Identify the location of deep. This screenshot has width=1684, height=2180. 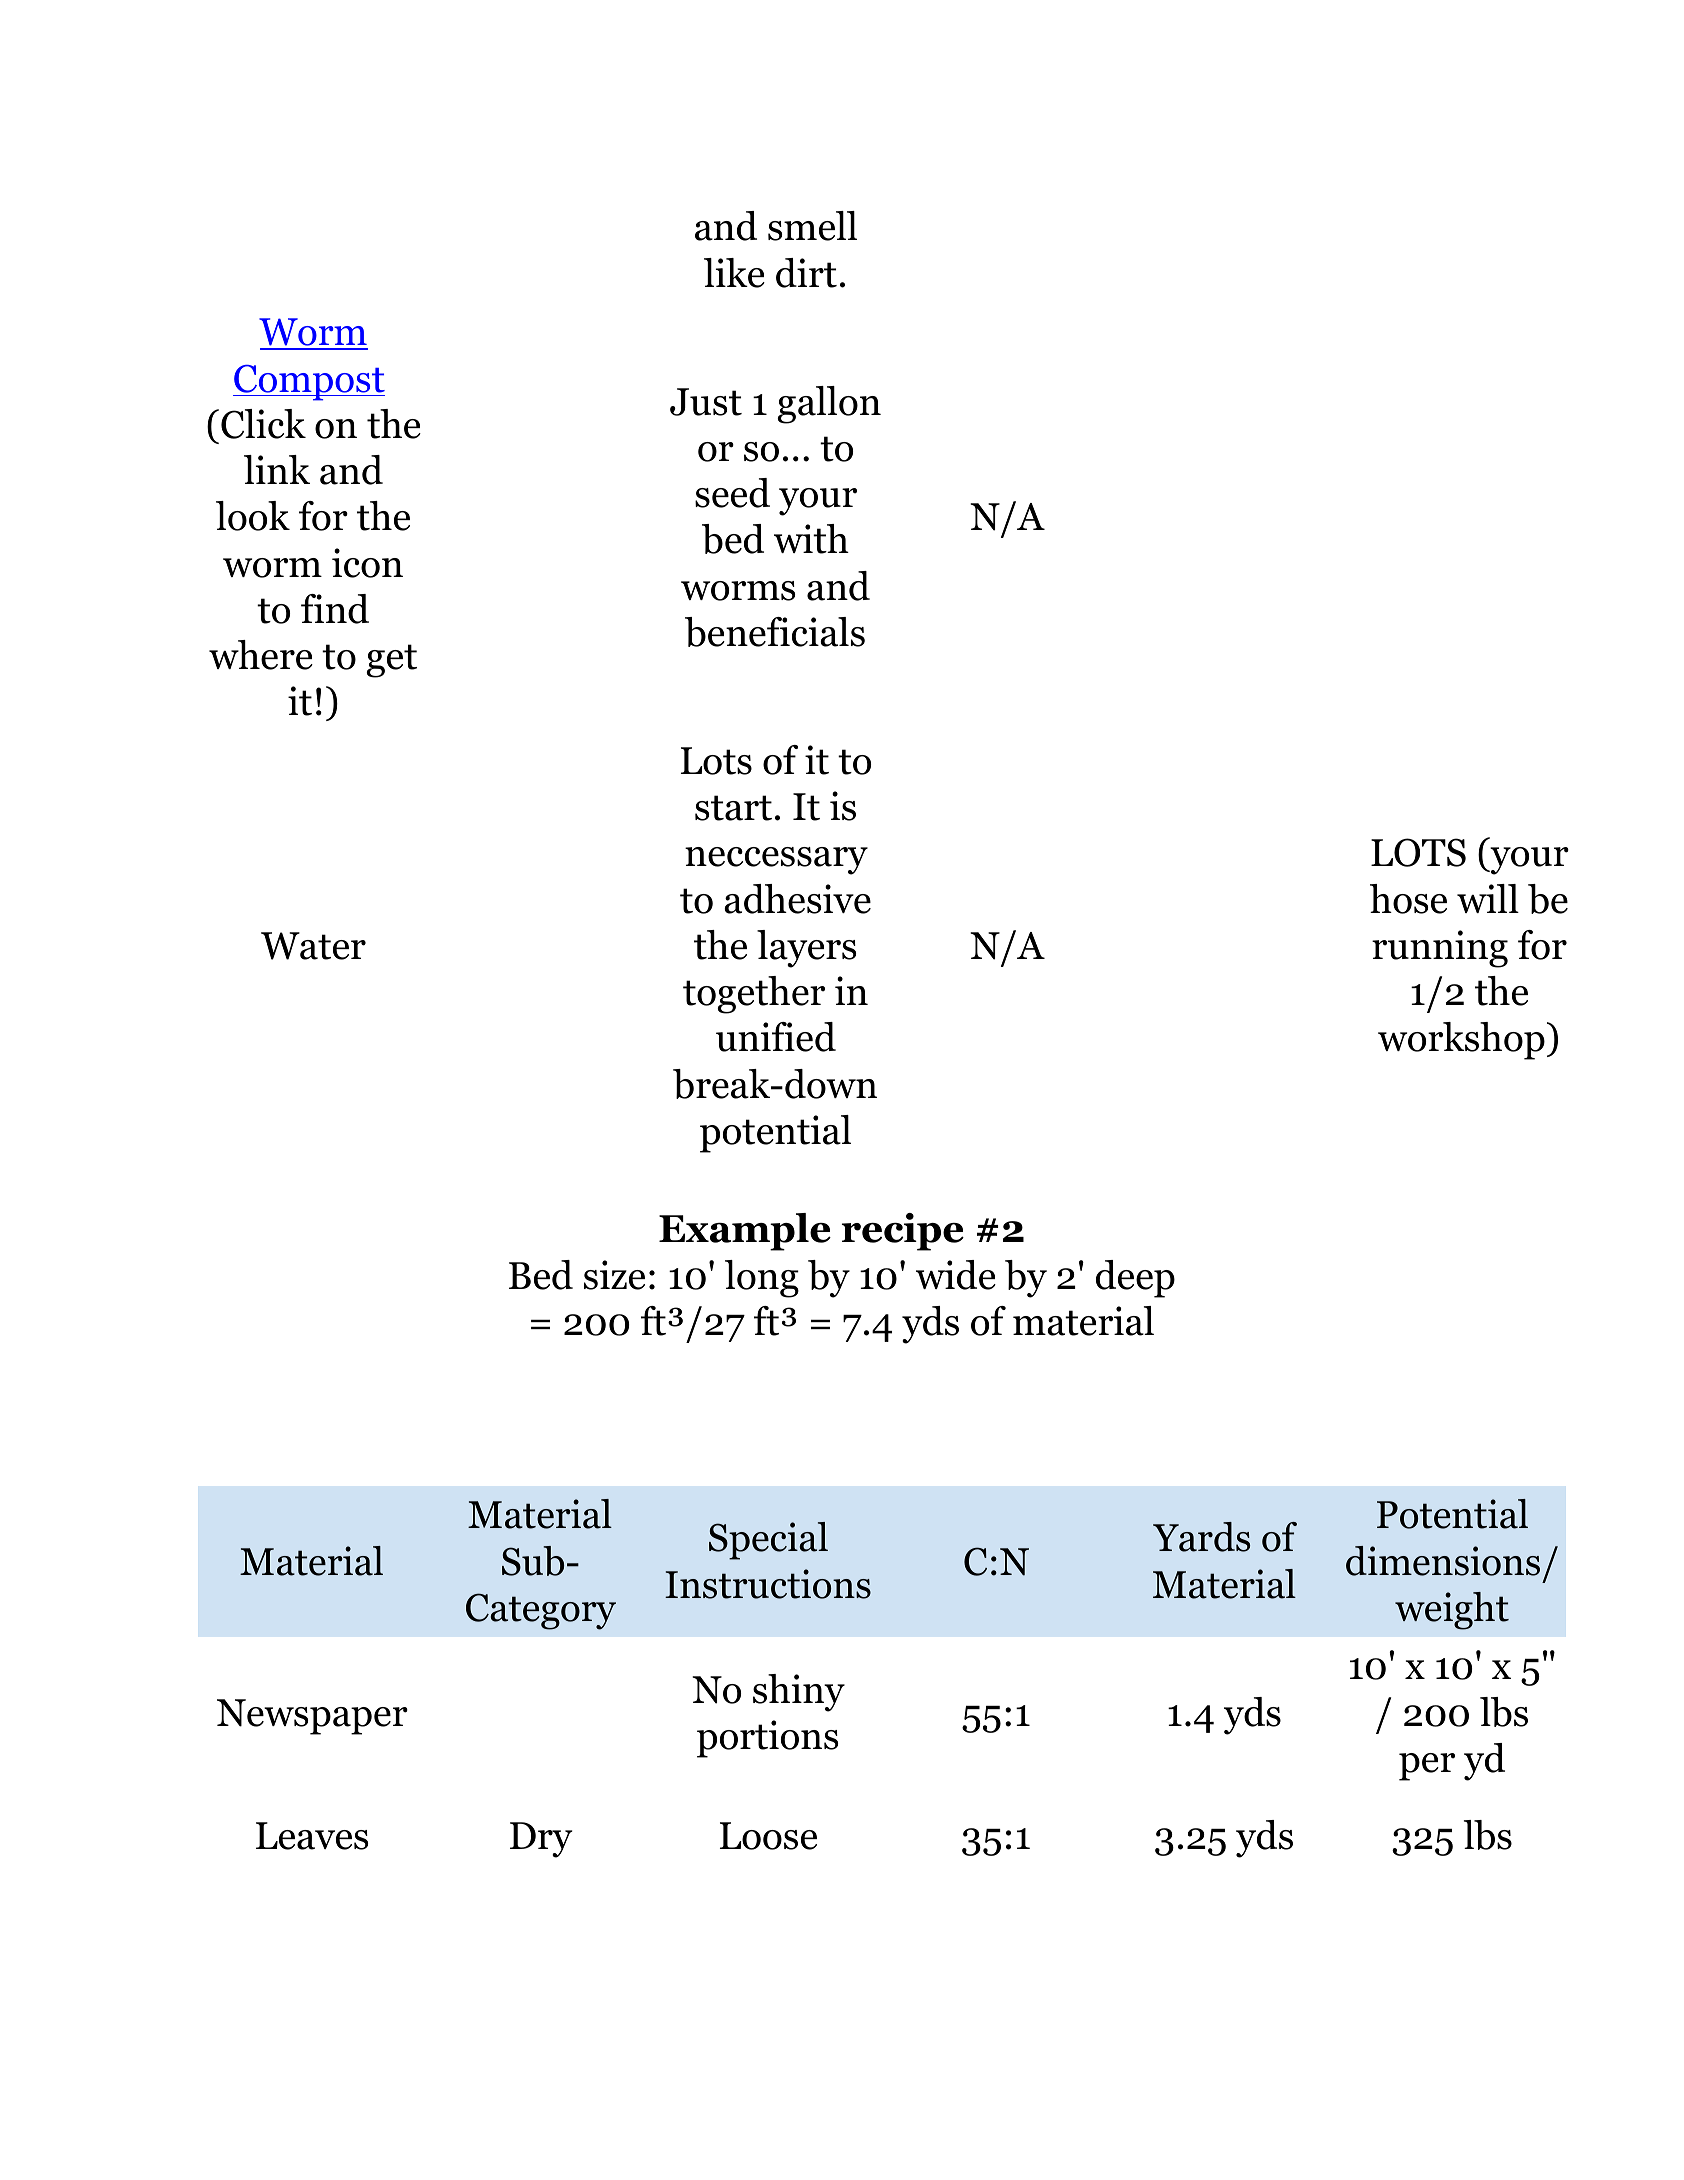
(1135, 1279).
